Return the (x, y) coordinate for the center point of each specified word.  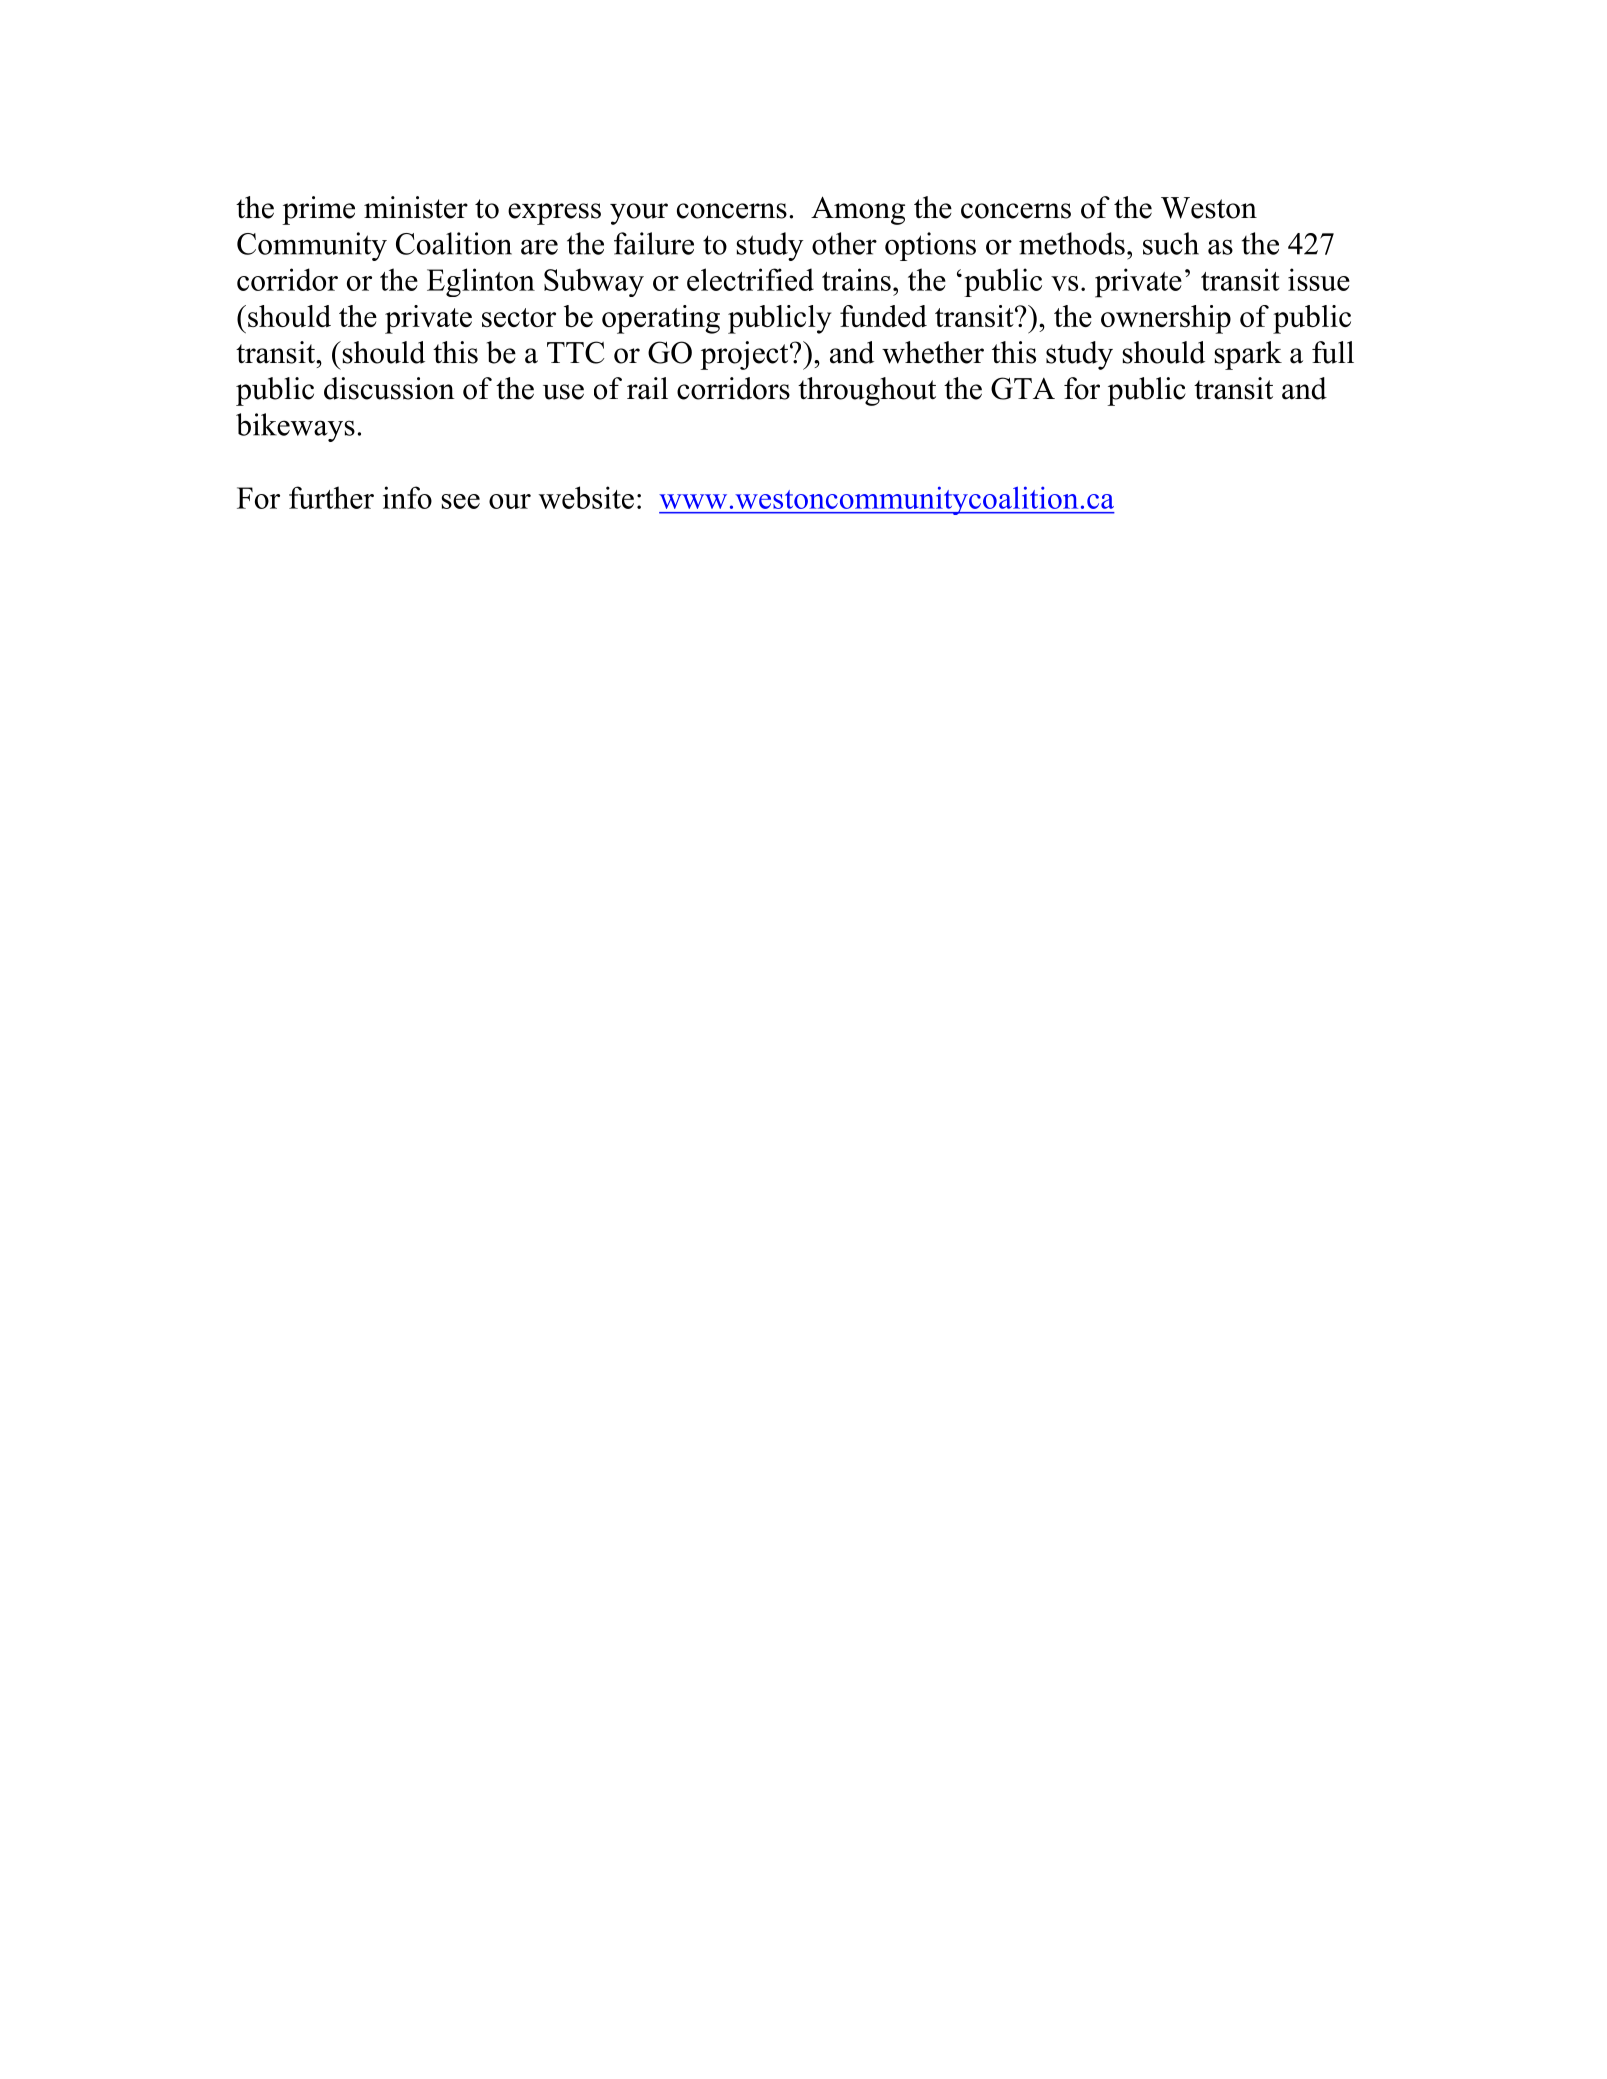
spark (1248, 355)
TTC (575, 352)
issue (1319, 279)
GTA (1023, 388)
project (745, 355)
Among (858, 210)
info (407, 497)
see (461, 501)
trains (856, 279)
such (1171, 243)
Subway (594, 282)
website (586, 497)
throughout (867, 391)
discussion (389, 388)
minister (416, 207)
